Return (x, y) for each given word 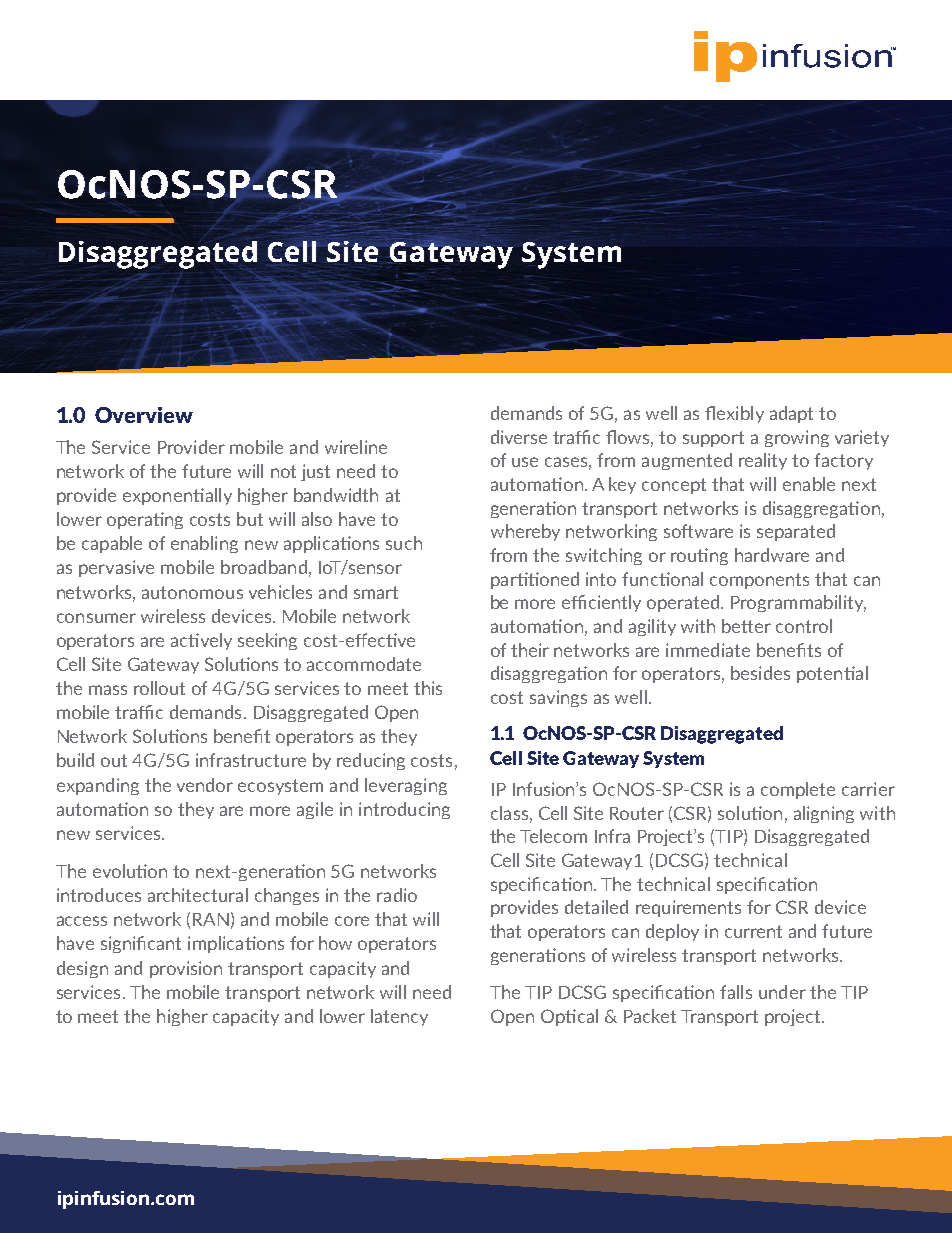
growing (797, 438)
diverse (519, 437)
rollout (159, 688)
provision (186, 969)
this (428, 688)
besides (760, 673)
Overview (144, 415)
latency (399, 1017)
